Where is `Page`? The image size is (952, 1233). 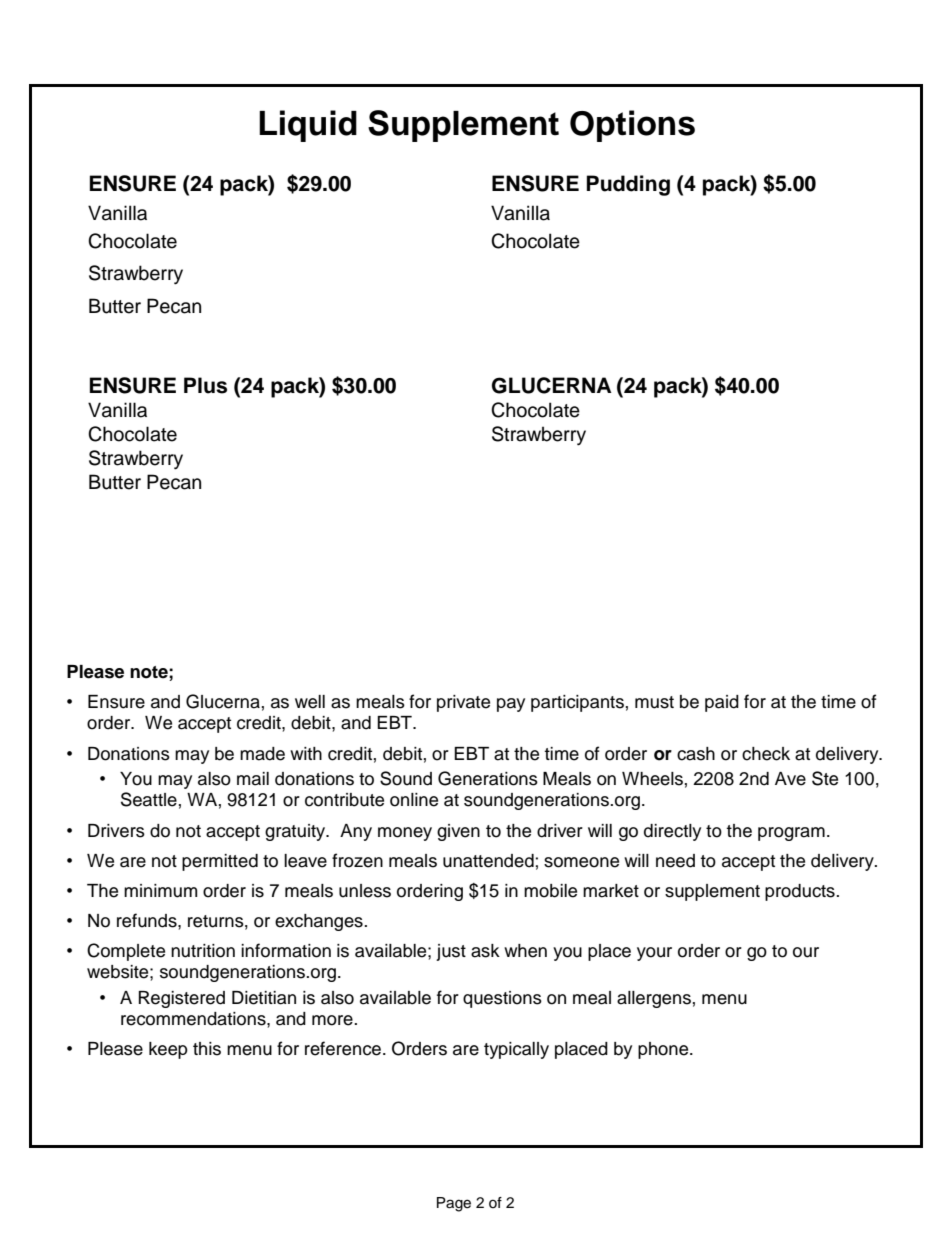
Page is located at coordinates (454, 1204).
